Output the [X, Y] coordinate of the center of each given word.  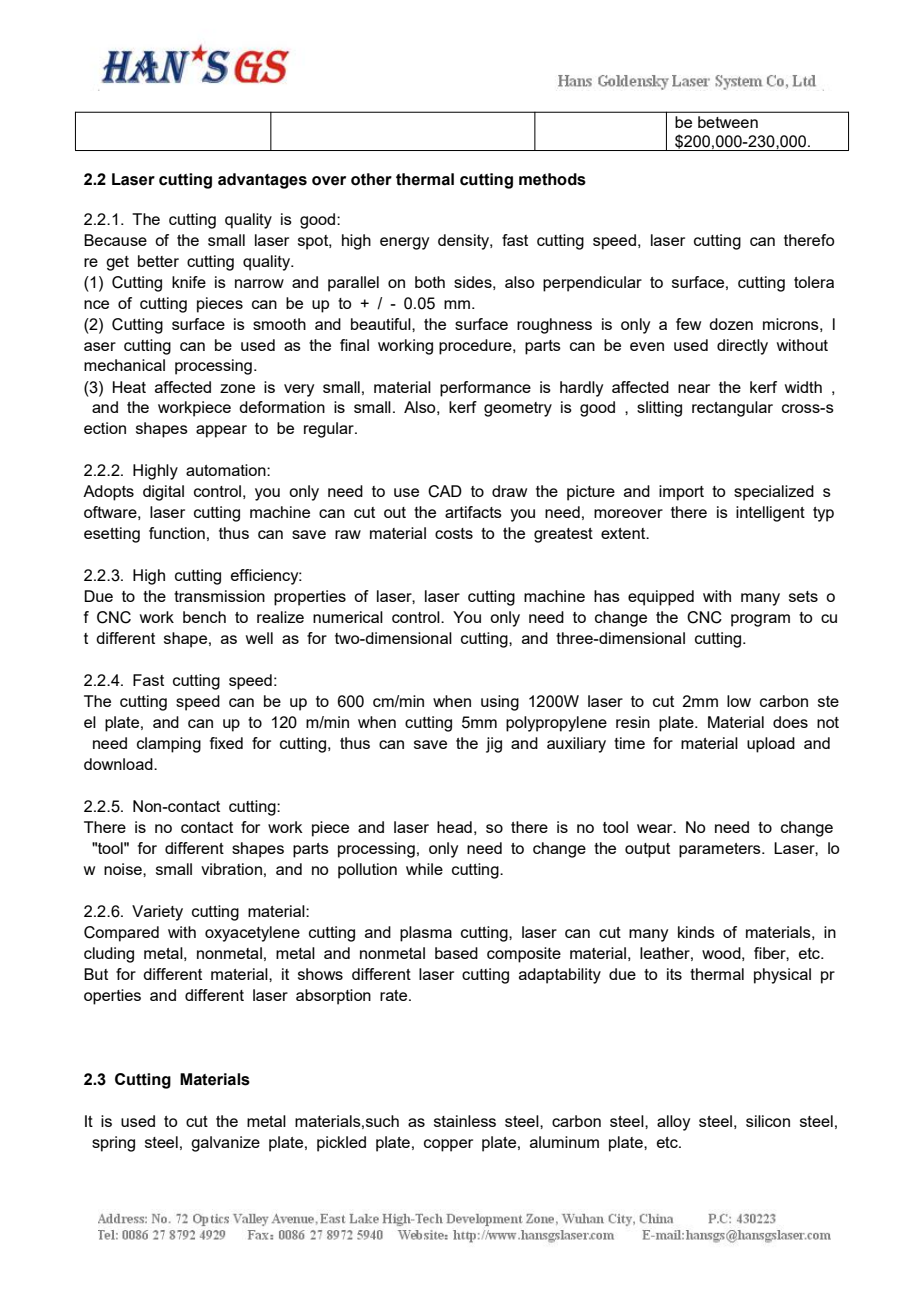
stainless [465, 1121]
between [728, 122]
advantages [262, 181]
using [500, 703]
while [424, 869]
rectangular [732, 409]
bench [204, 617]
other [371, 179]
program [760, 620]
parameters [721, 850]
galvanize [225, 1144]
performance [485, 389]
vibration [231, 869]
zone [237, 388]
